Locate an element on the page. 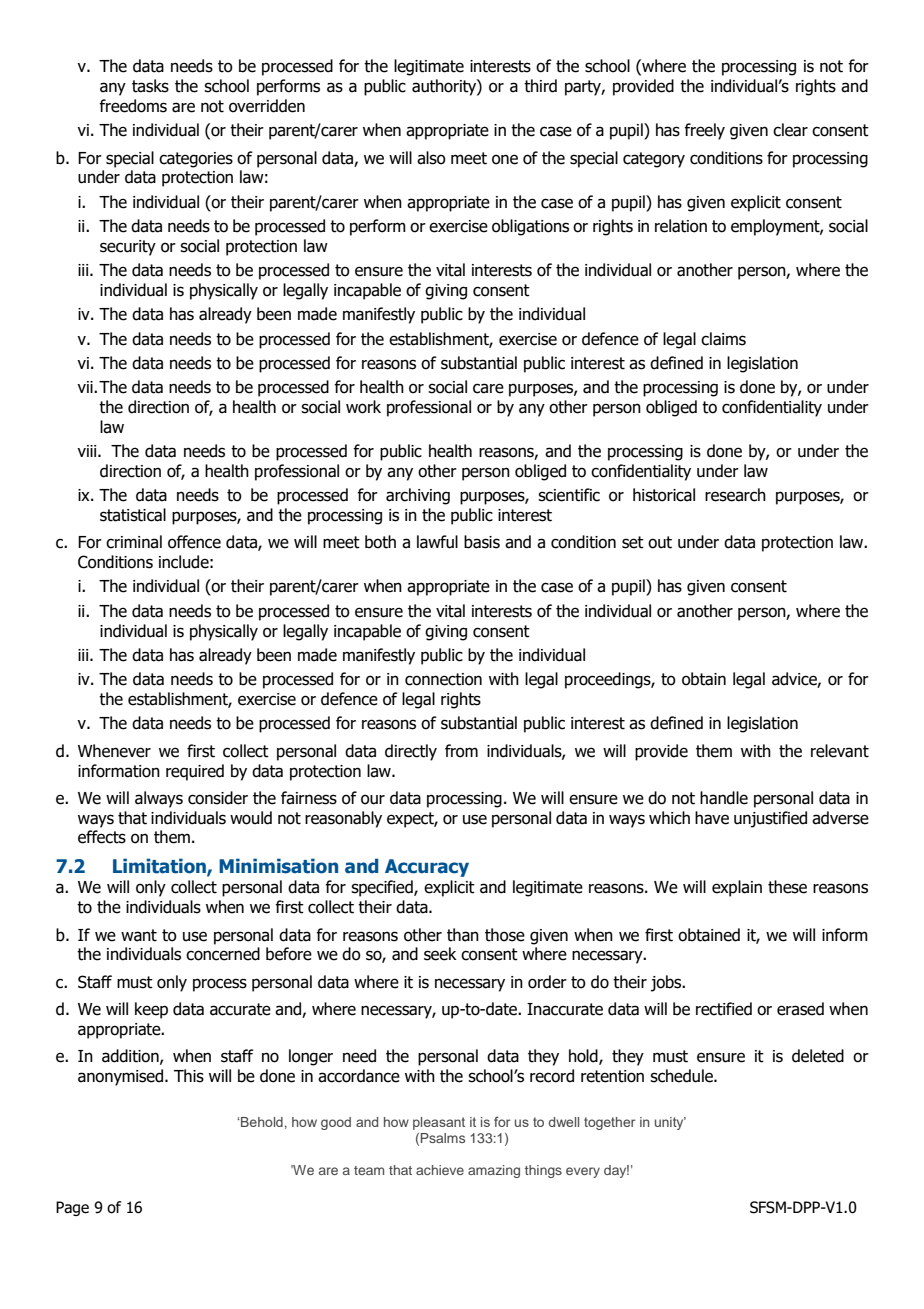 The width and height of the image is (924, 1309). want is located at coordinates (139, 935).
